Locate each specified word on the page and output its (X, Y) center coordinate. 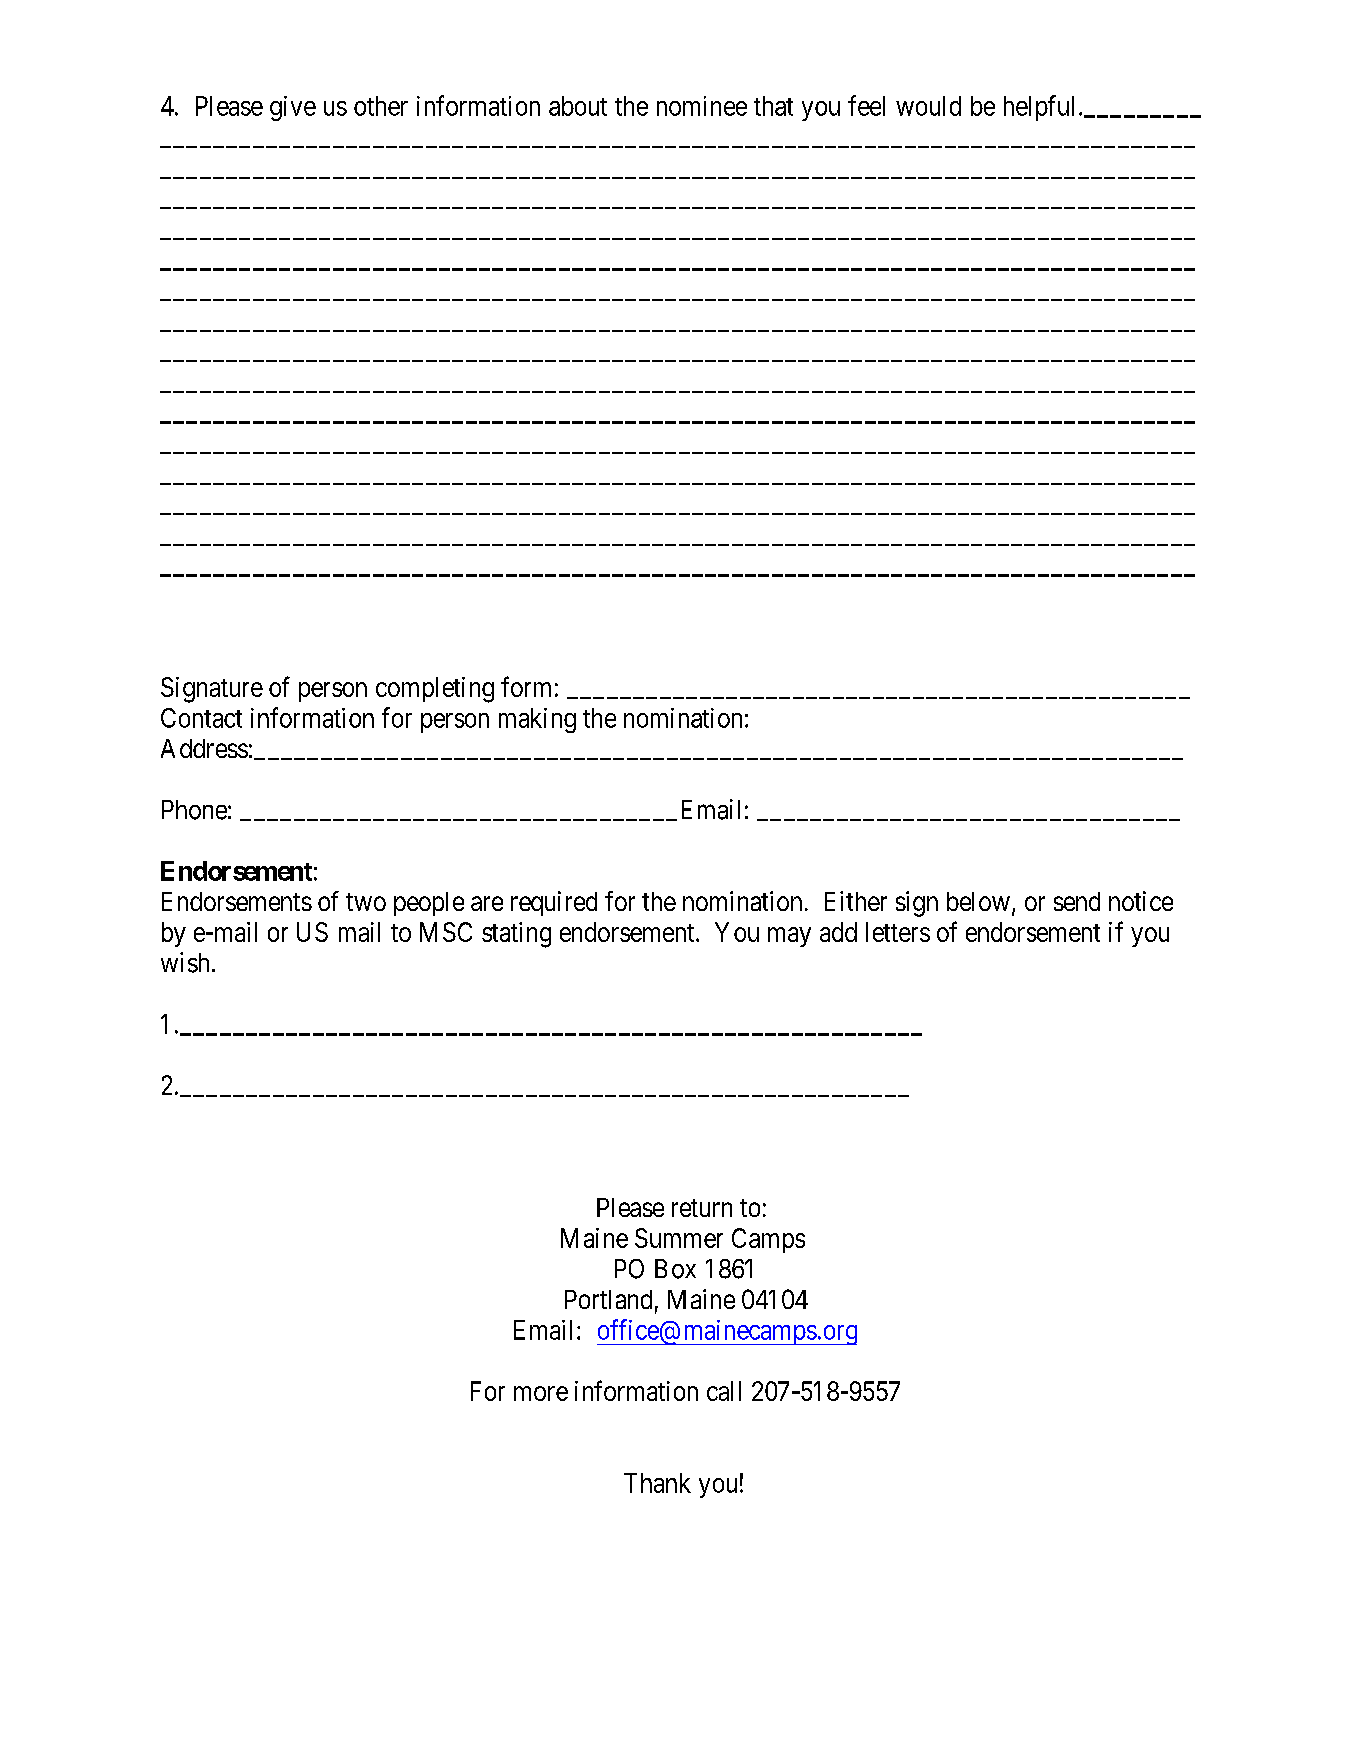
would (928, 106)
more (541, 1393)
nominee (702, 106)
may (789, 937)
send (1077, 901)
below (978, 901)
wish (185, 962)
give (293, 108)
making (537, 720)
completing (435, 690)
